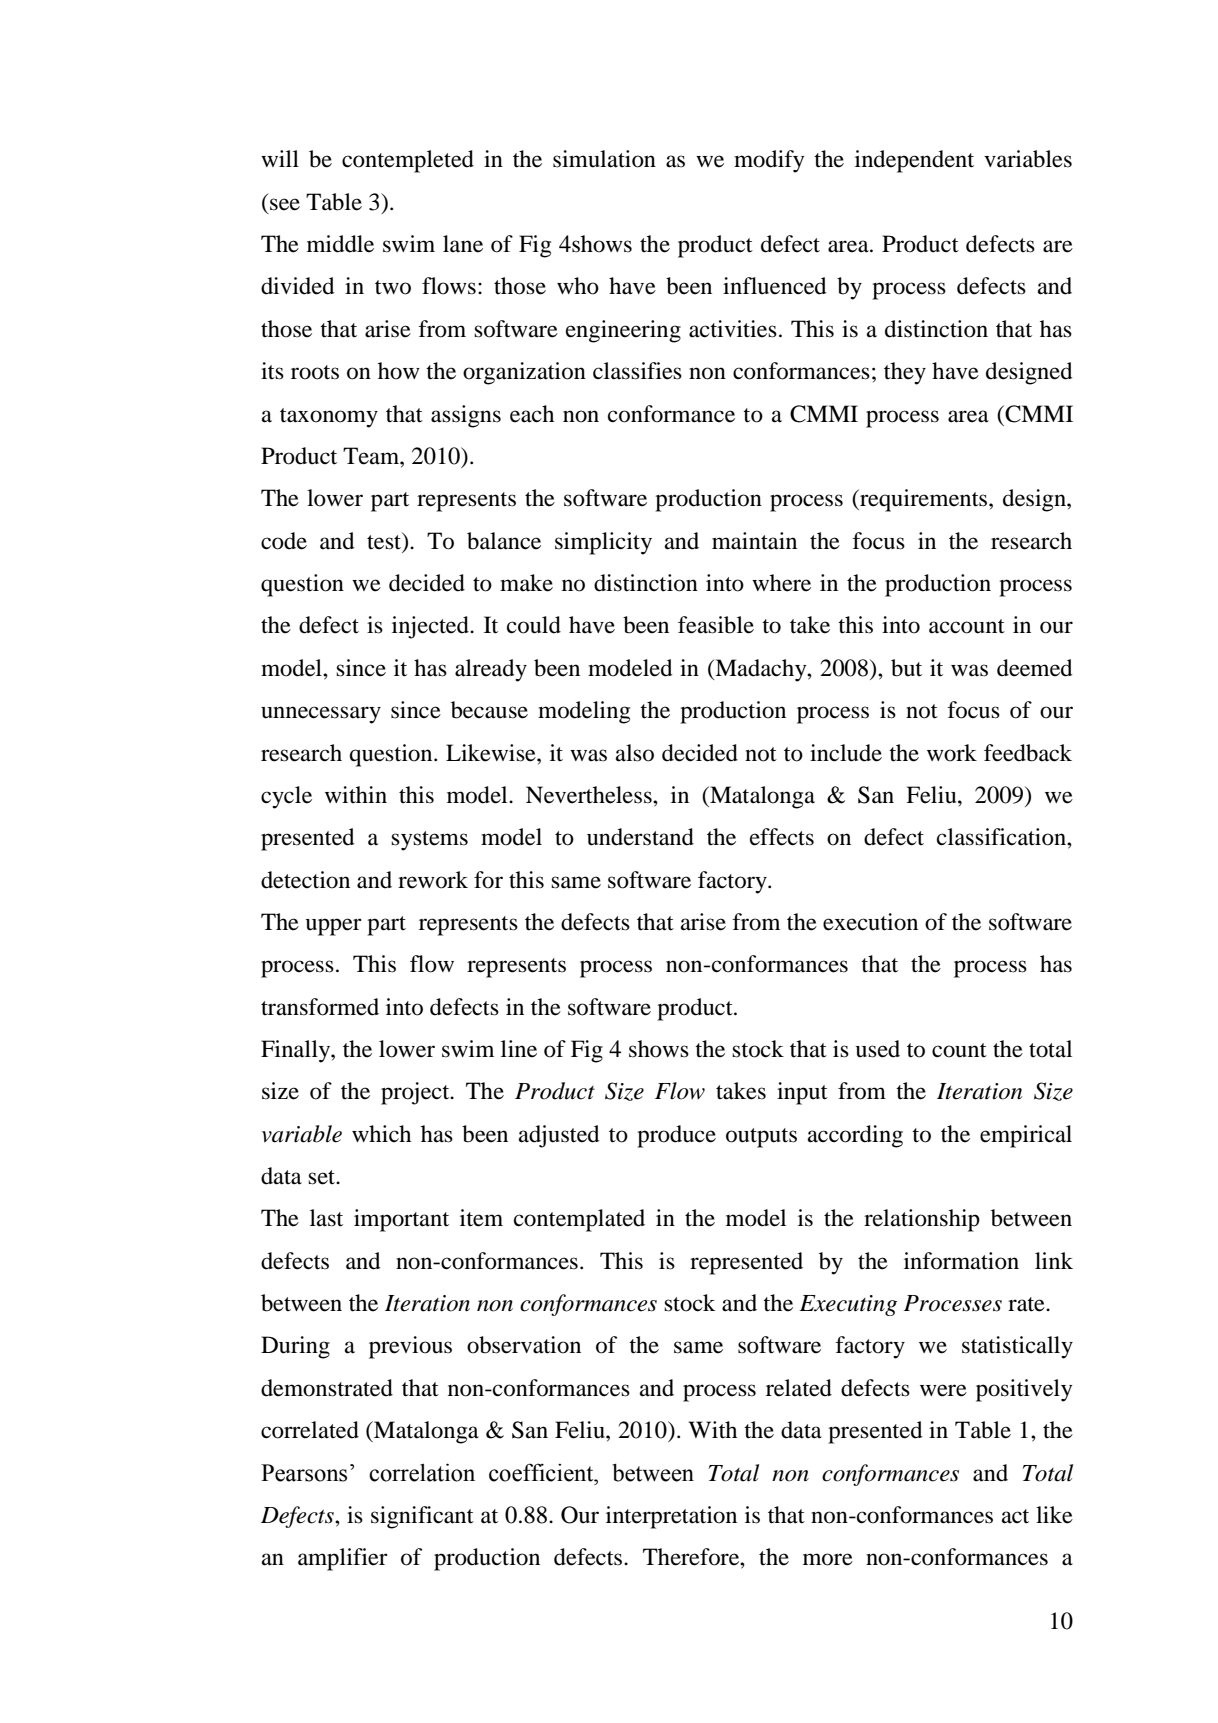  I want to click on injected, so click(431, 627).
